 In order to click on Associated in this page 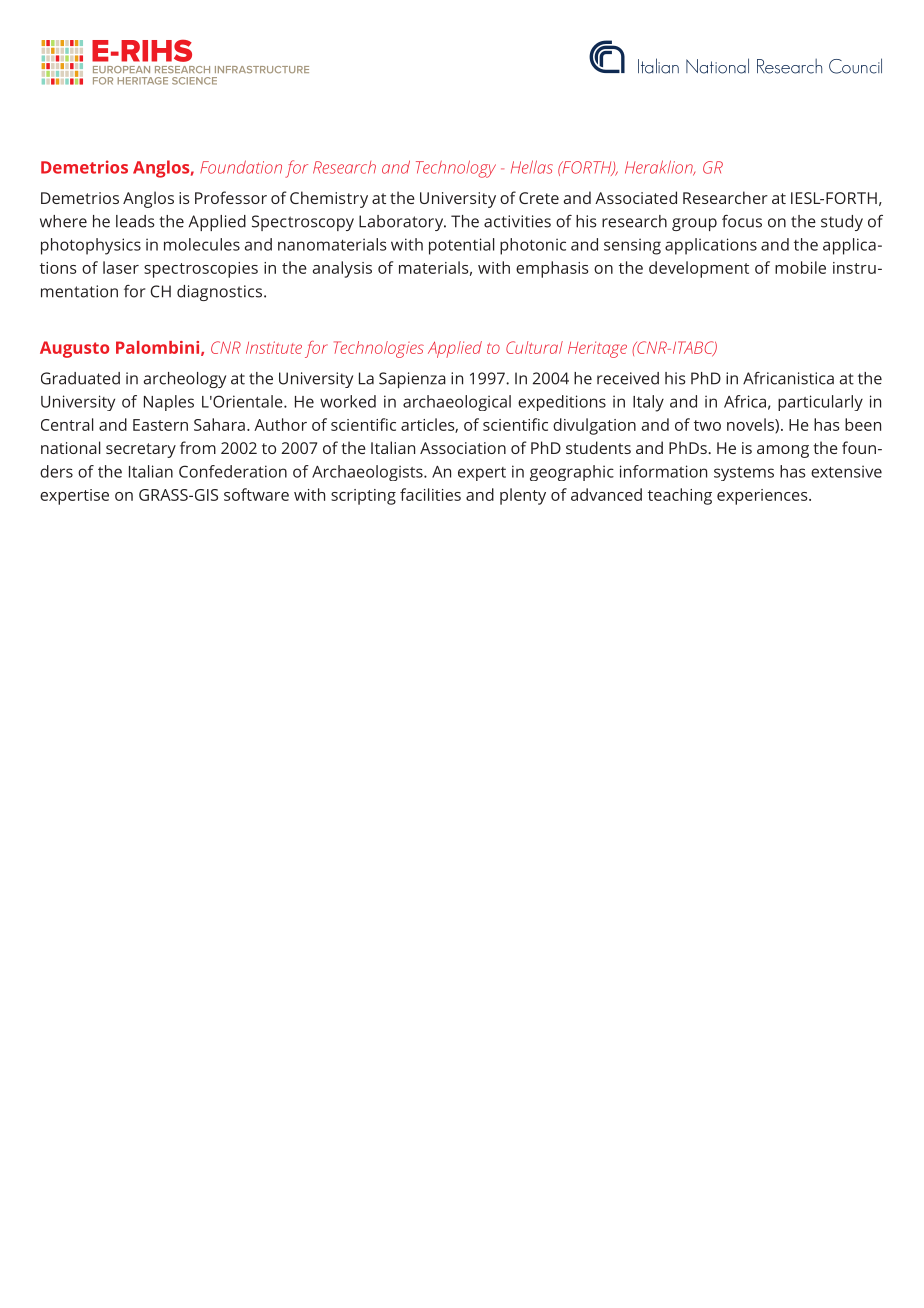, I will do `click(636, 197)`.
